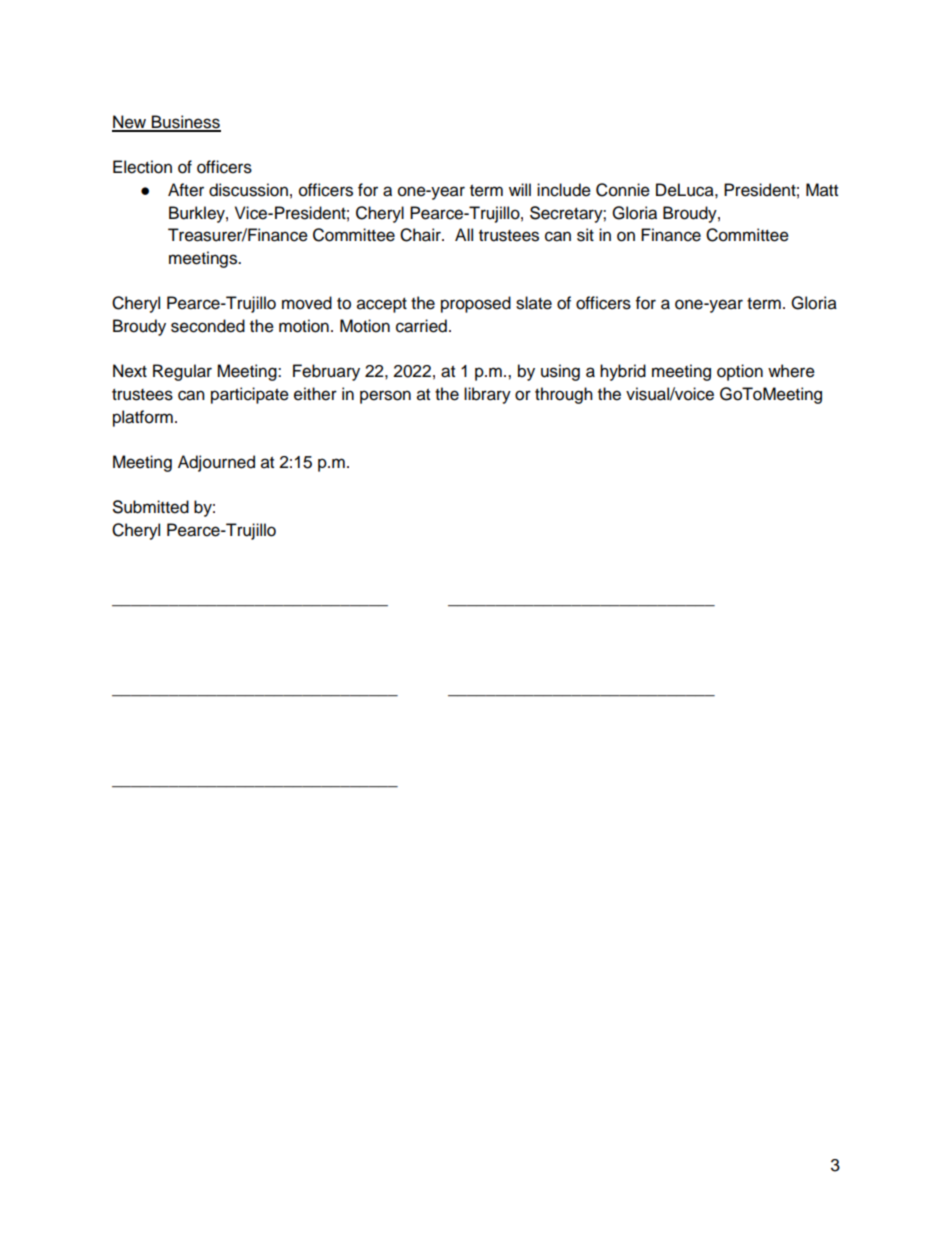 This page has width=952, height=1233. What do you see at coordinates (185, 123) in the page?
I see `Business` at bounding box center [185, 123].
